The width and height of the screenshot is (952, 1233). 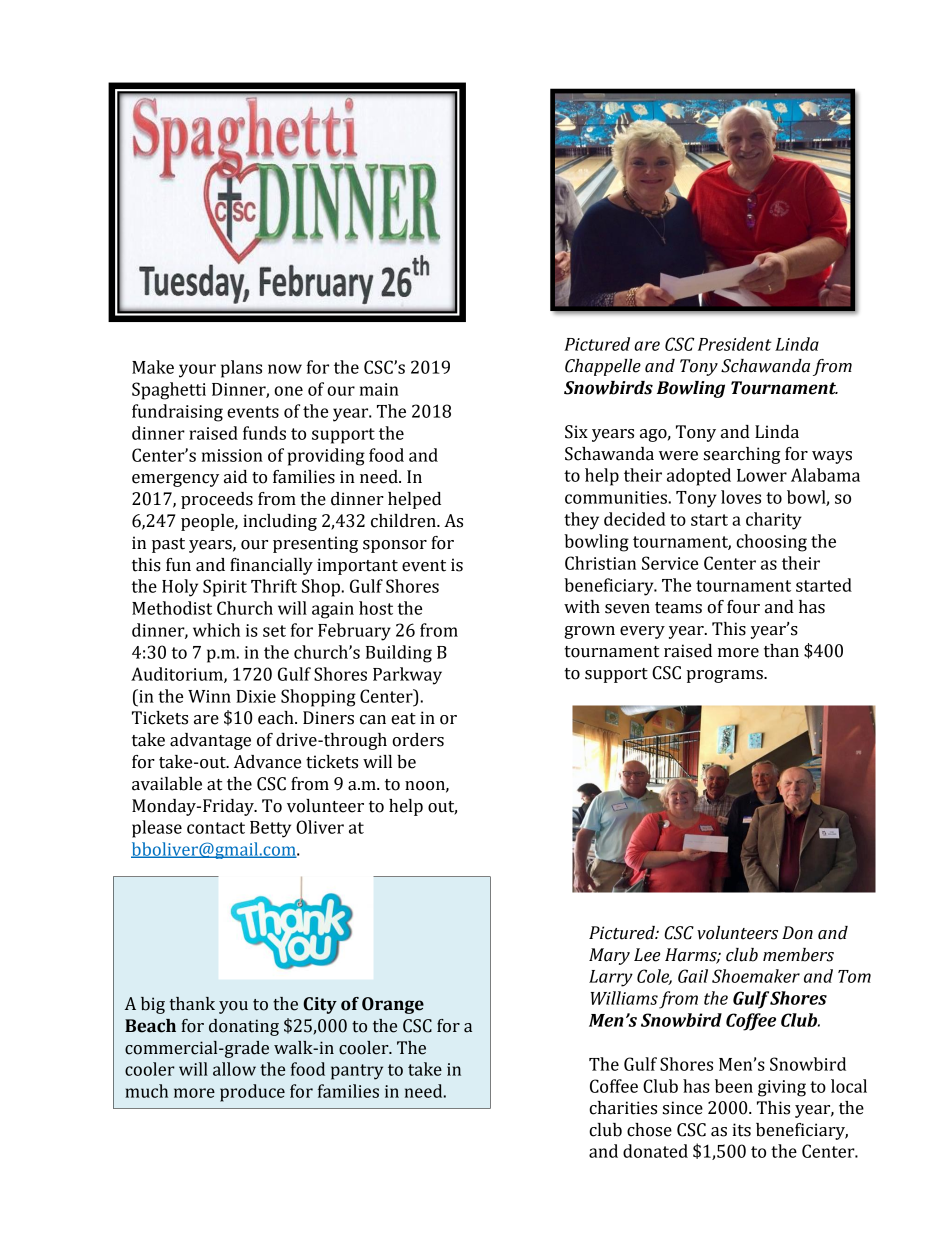 What do you see at coordinates (271, 566) in the screenshot?
I see `financially` at bounding box center [271, 566].
